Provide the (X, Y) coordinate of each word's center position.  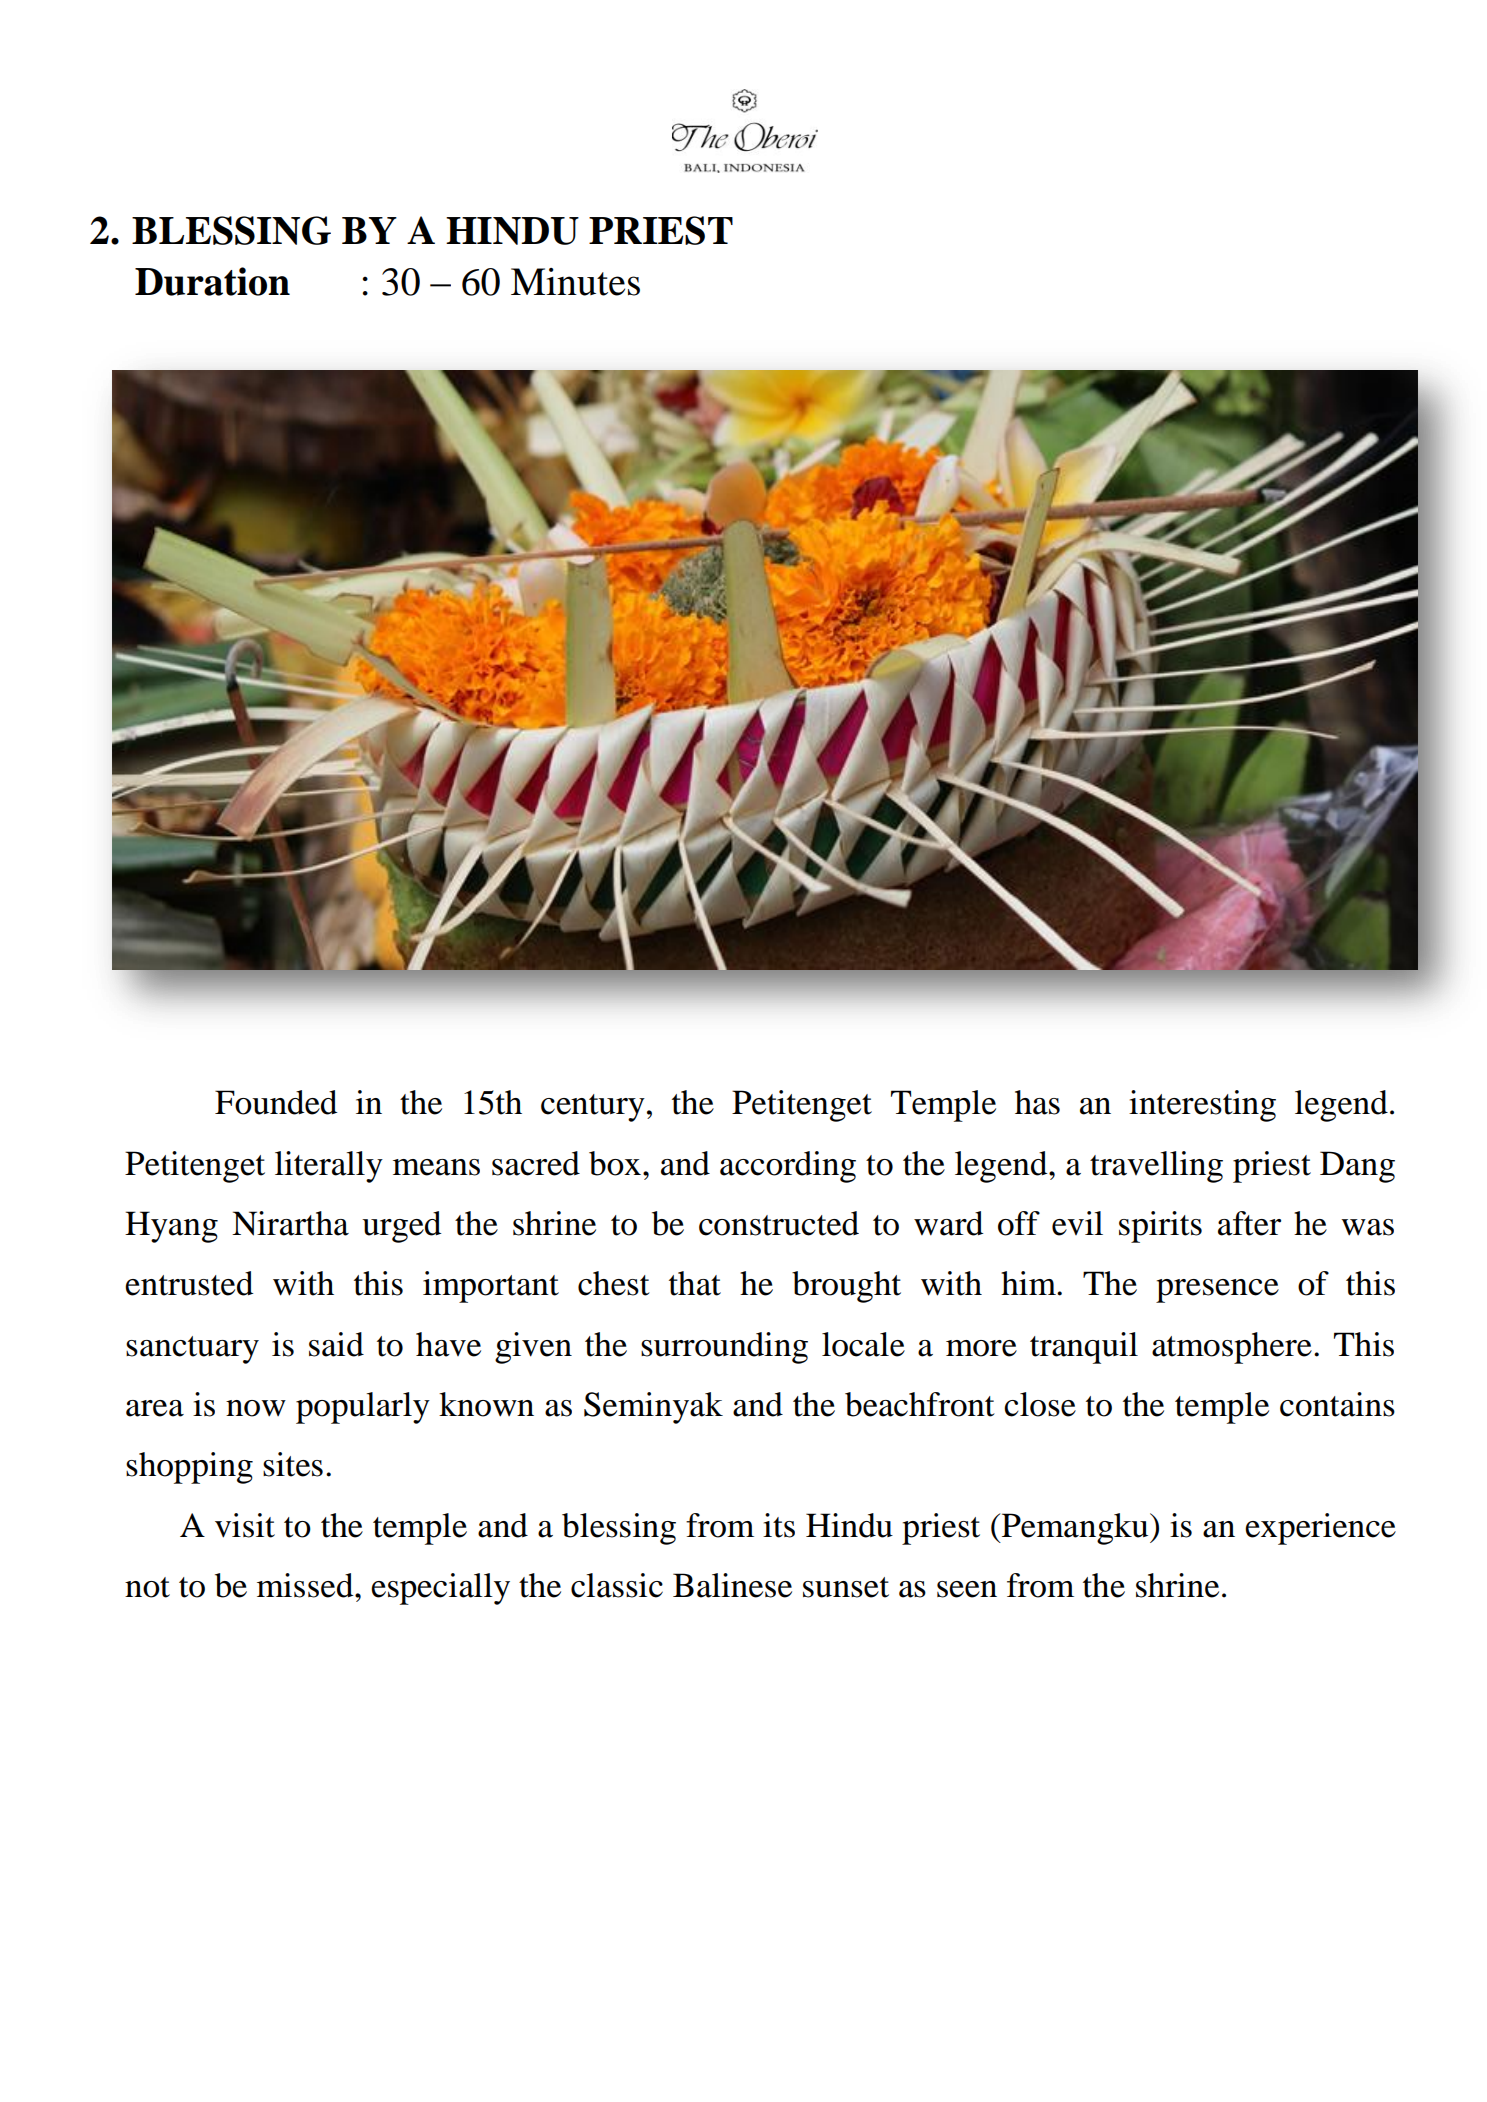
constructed (779, 1223)
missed (306, 1585)
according (788, 1167)
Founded (276, 1102)
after (1249, 1223)
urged (401, 1227)
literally (329, 1167)
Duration (212, 281)
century (593, 1108)
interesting (1202, 1106)
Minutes (575, 282)
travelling (1156, 1167)
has (1037, 1102)
